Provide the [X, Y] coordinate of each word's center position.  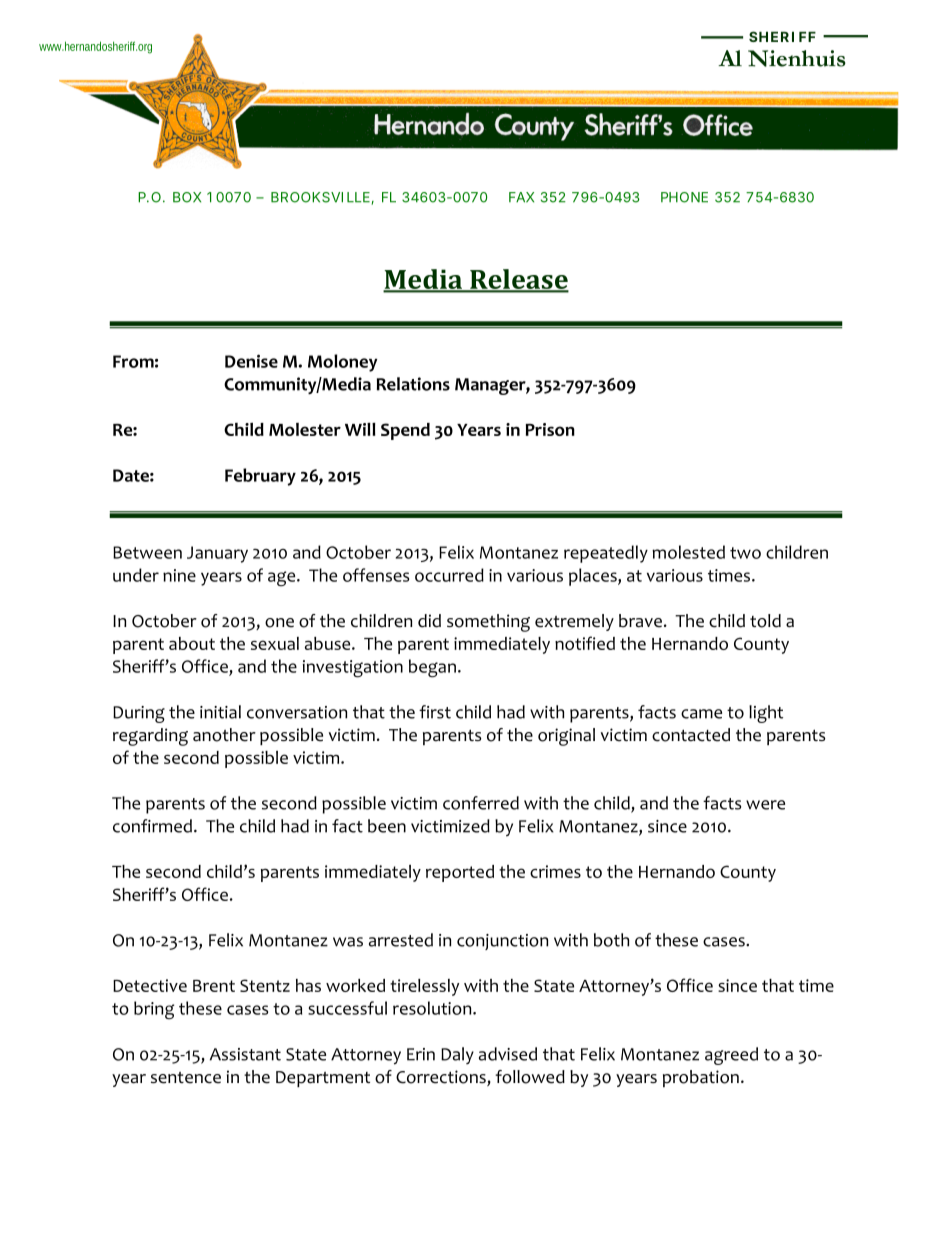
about [192, 643]
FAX [521, 197]
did [429, 621]
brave [640, 621]
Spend [405, 431]
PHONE [684, 197]
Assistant [245, 1054]
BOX [187, 197]
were [765, 805]
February [260, 477]
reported [460, 873]
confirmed [152, 826]
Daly [457, 1055]
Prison [550, 429]
